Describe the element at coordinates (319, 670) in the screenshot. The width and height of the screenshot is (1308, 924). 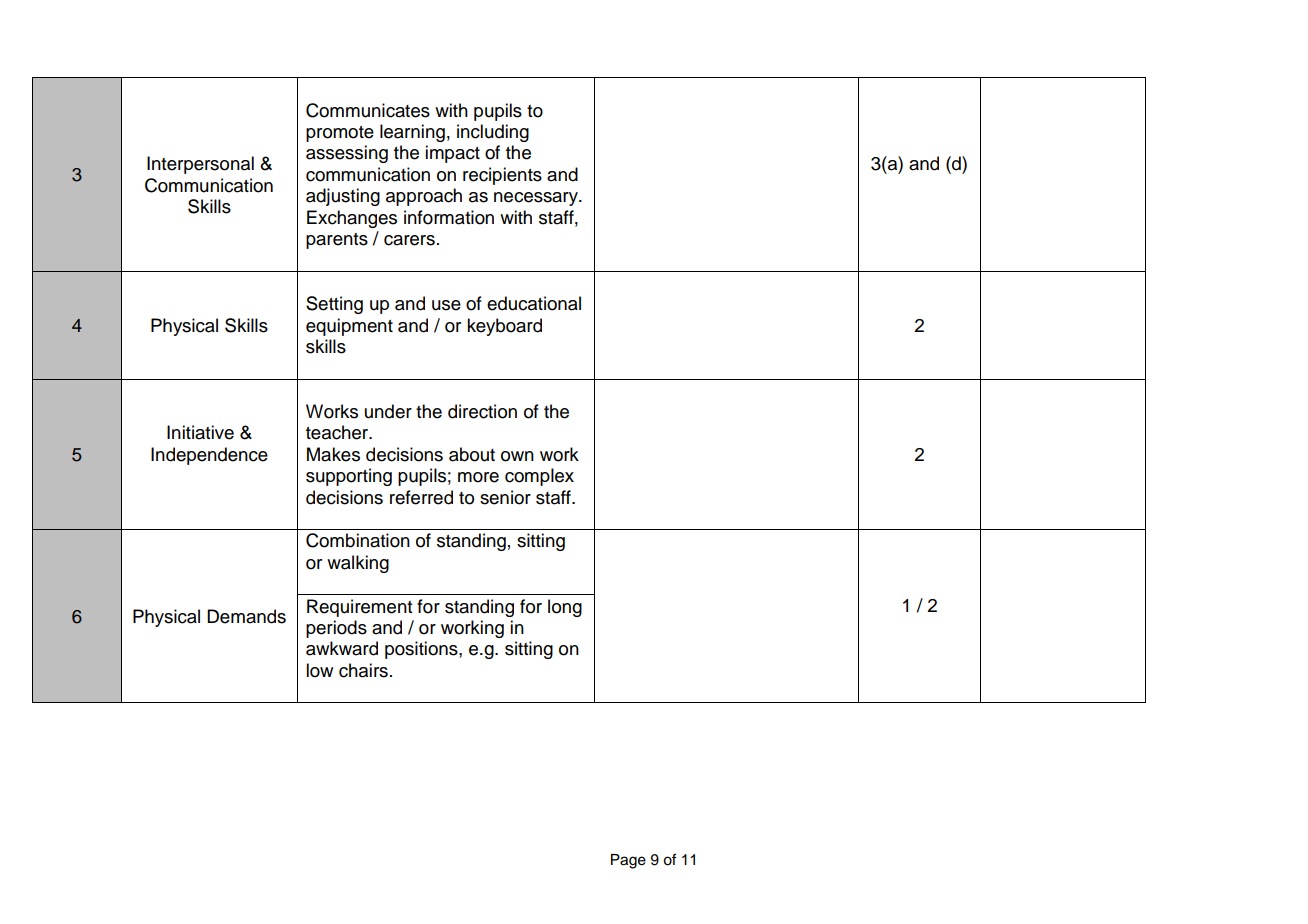
I see `low` at that location.
